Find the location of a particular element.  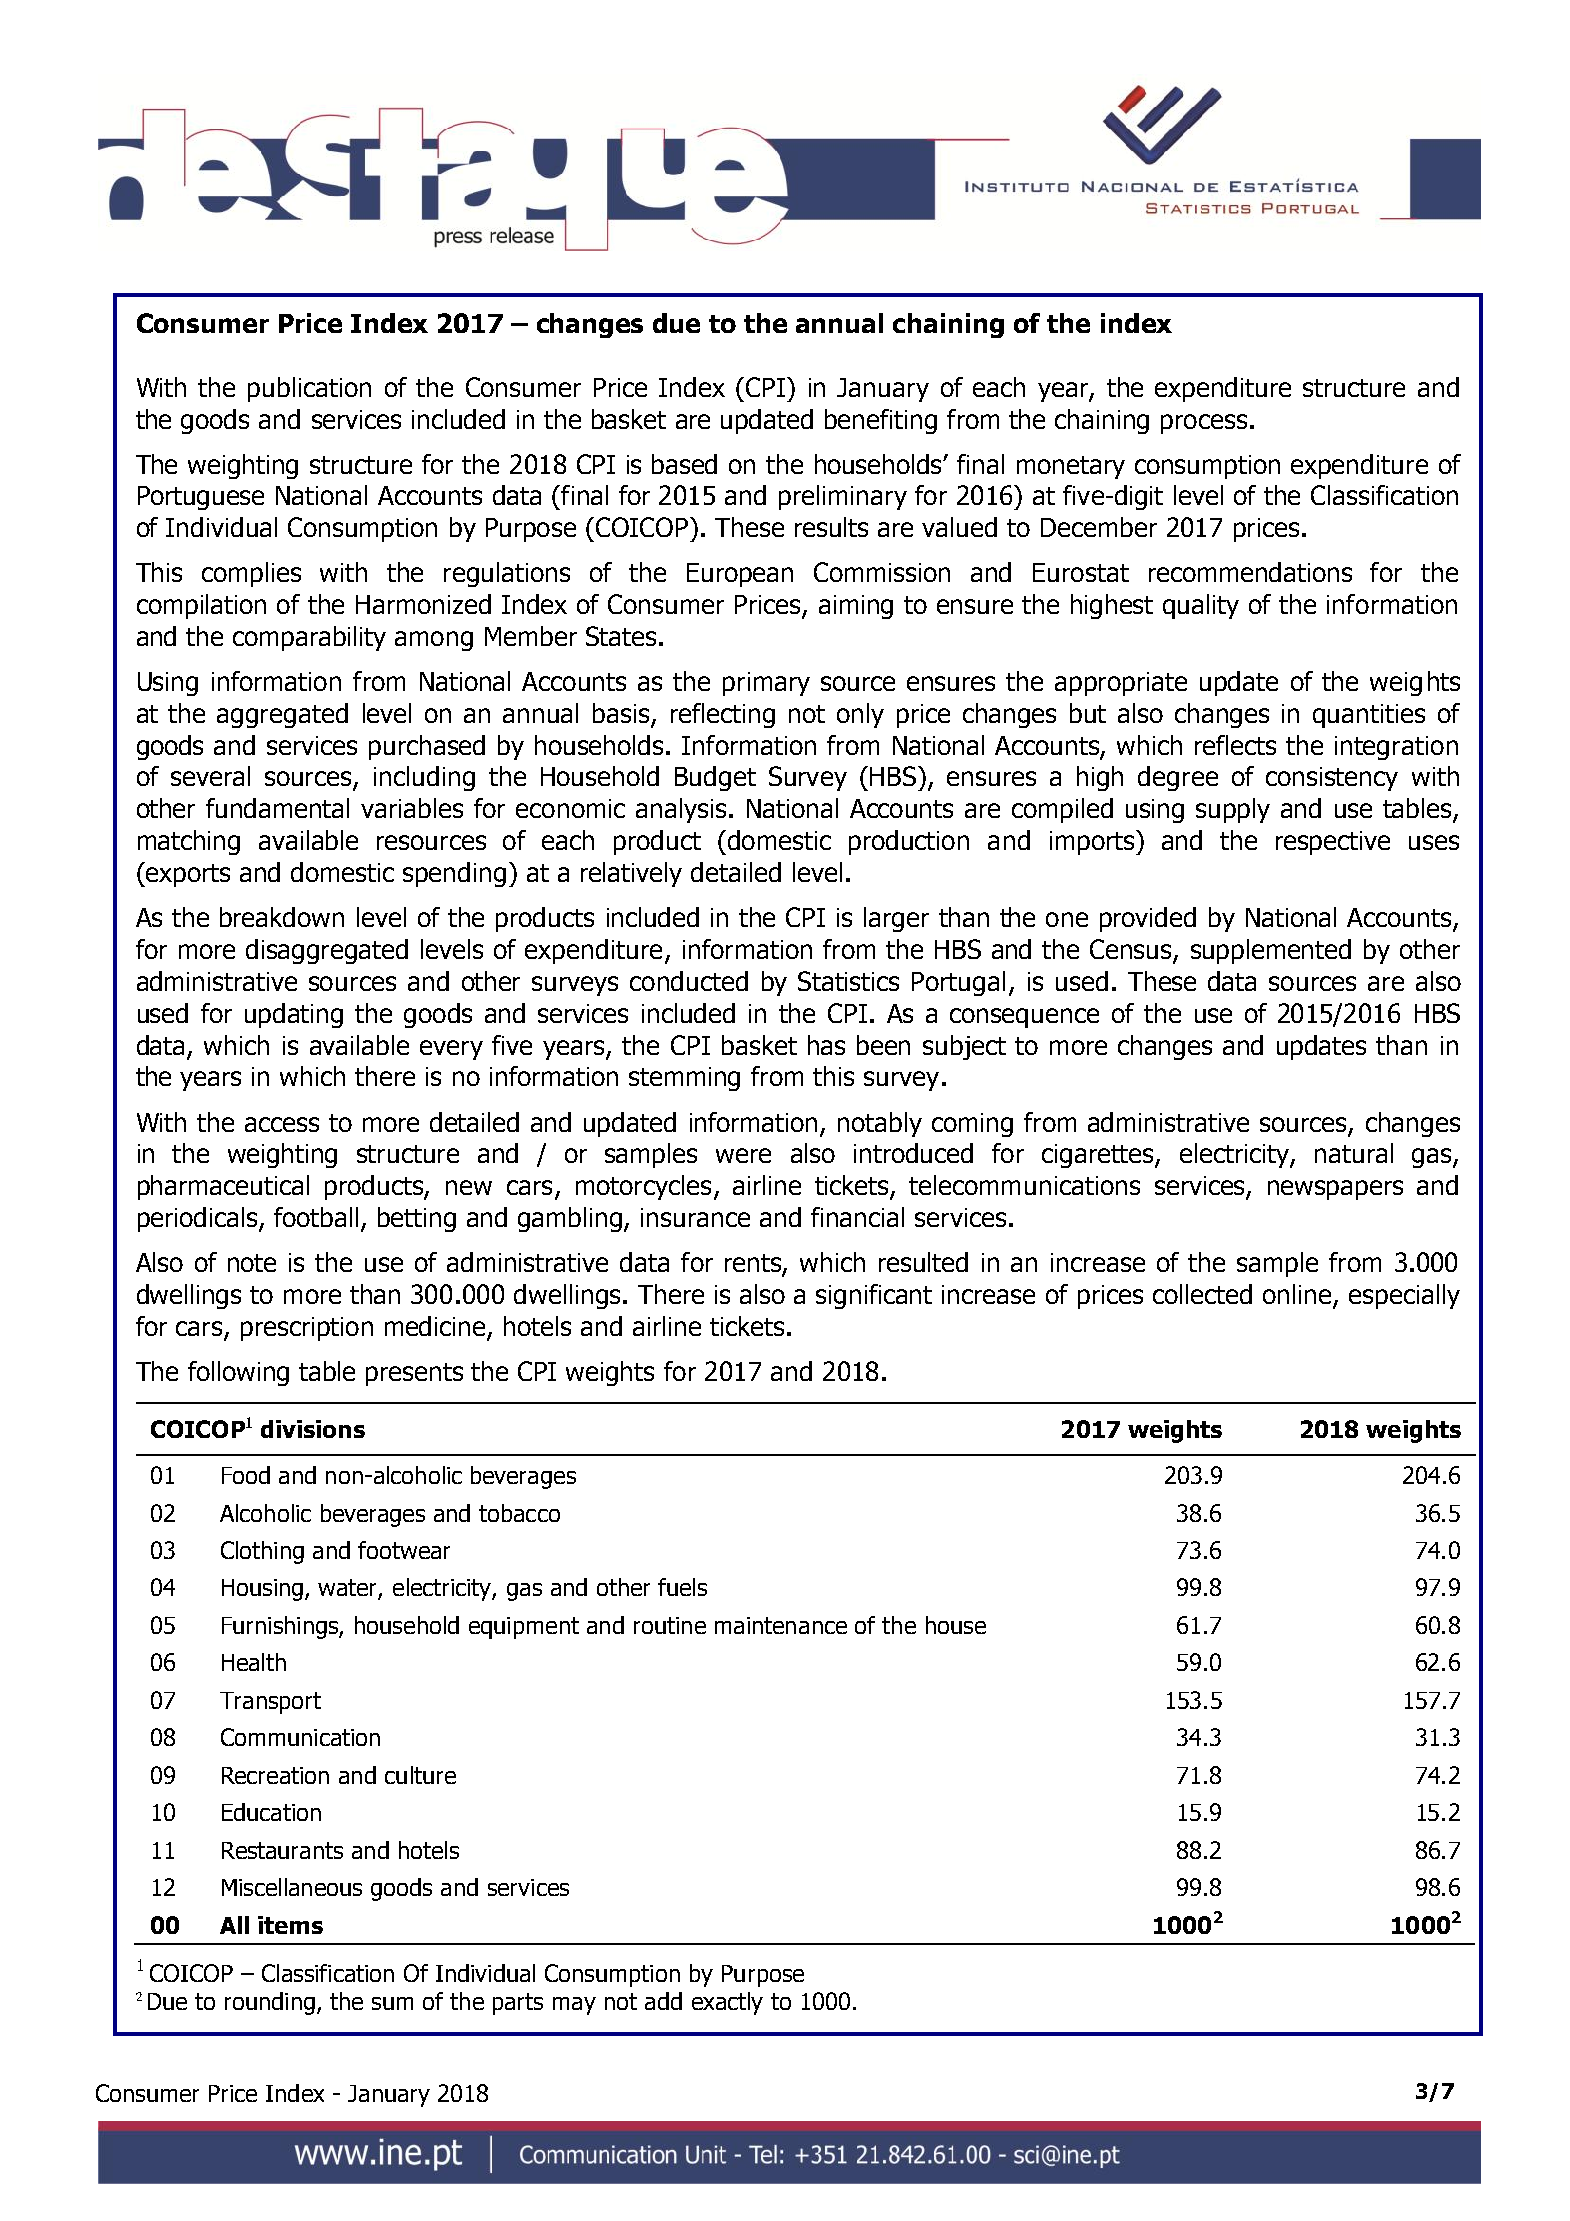

newspapers is located at coordinates (1335, 1190).
